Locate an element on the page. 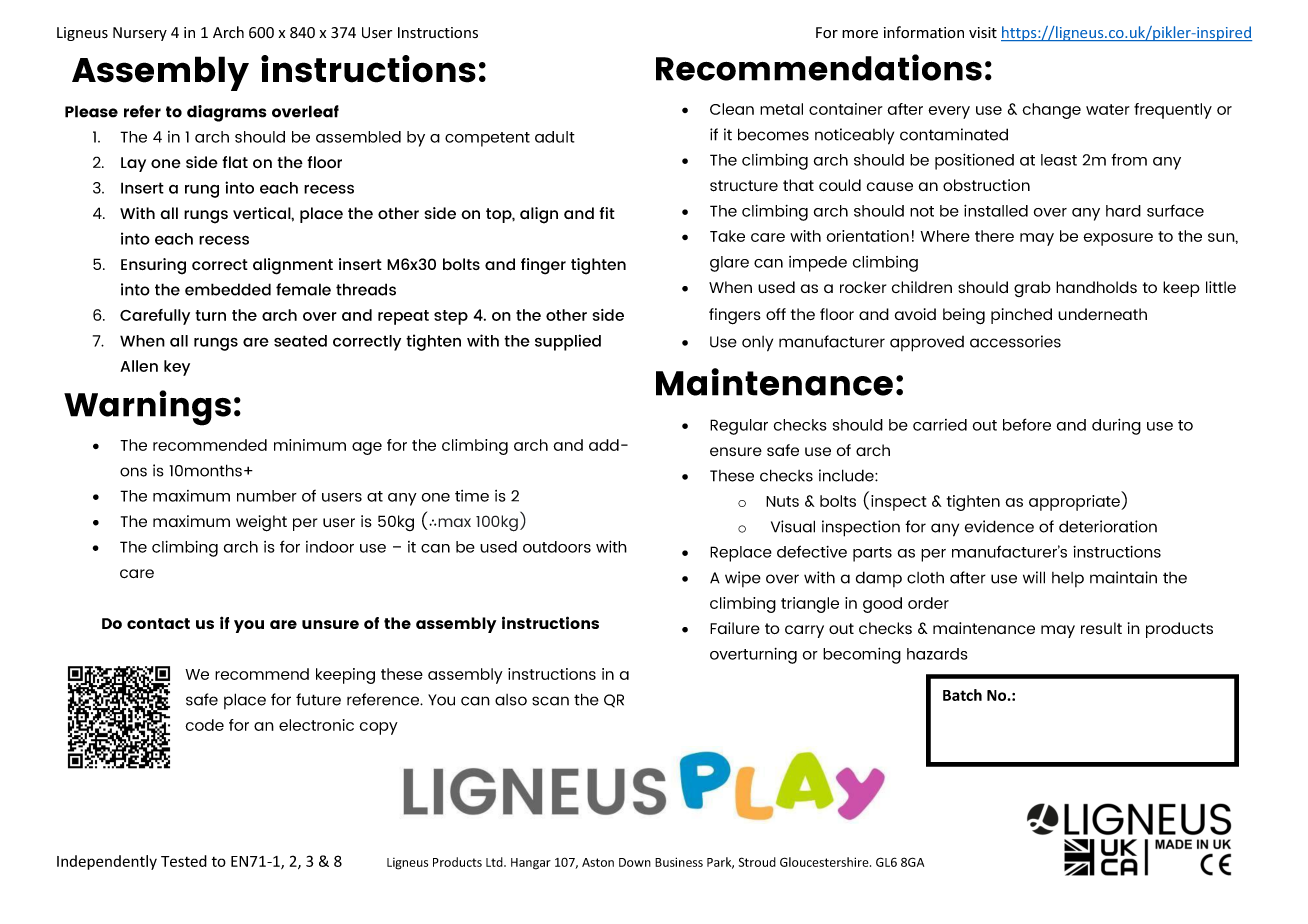 The width and height of the page is (1308, 924). help is located at coordinates (1068, 579).
